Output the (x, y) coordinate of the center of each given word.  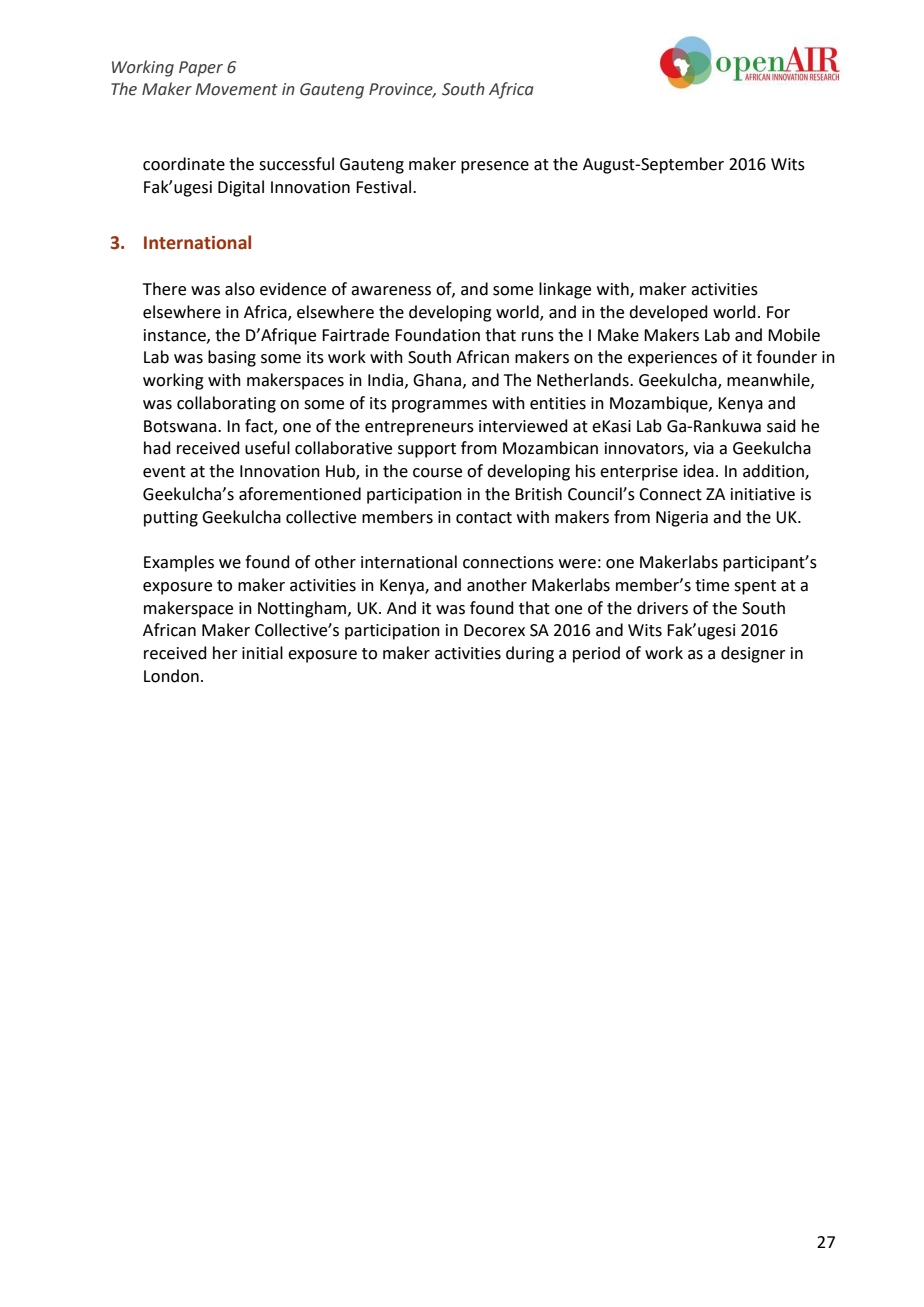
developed (668, 313)
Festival (385, 187)
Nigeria (682, 519)
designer (753, 654)
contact (484, 518)
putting (171, 519)
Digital (241, 188)
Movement (236, 89)
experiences (672, 359)
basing (232, 358)
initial (262, 653)
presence (495, 167)
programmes (439, 406)
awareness (391, 291)
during (530, 654)
